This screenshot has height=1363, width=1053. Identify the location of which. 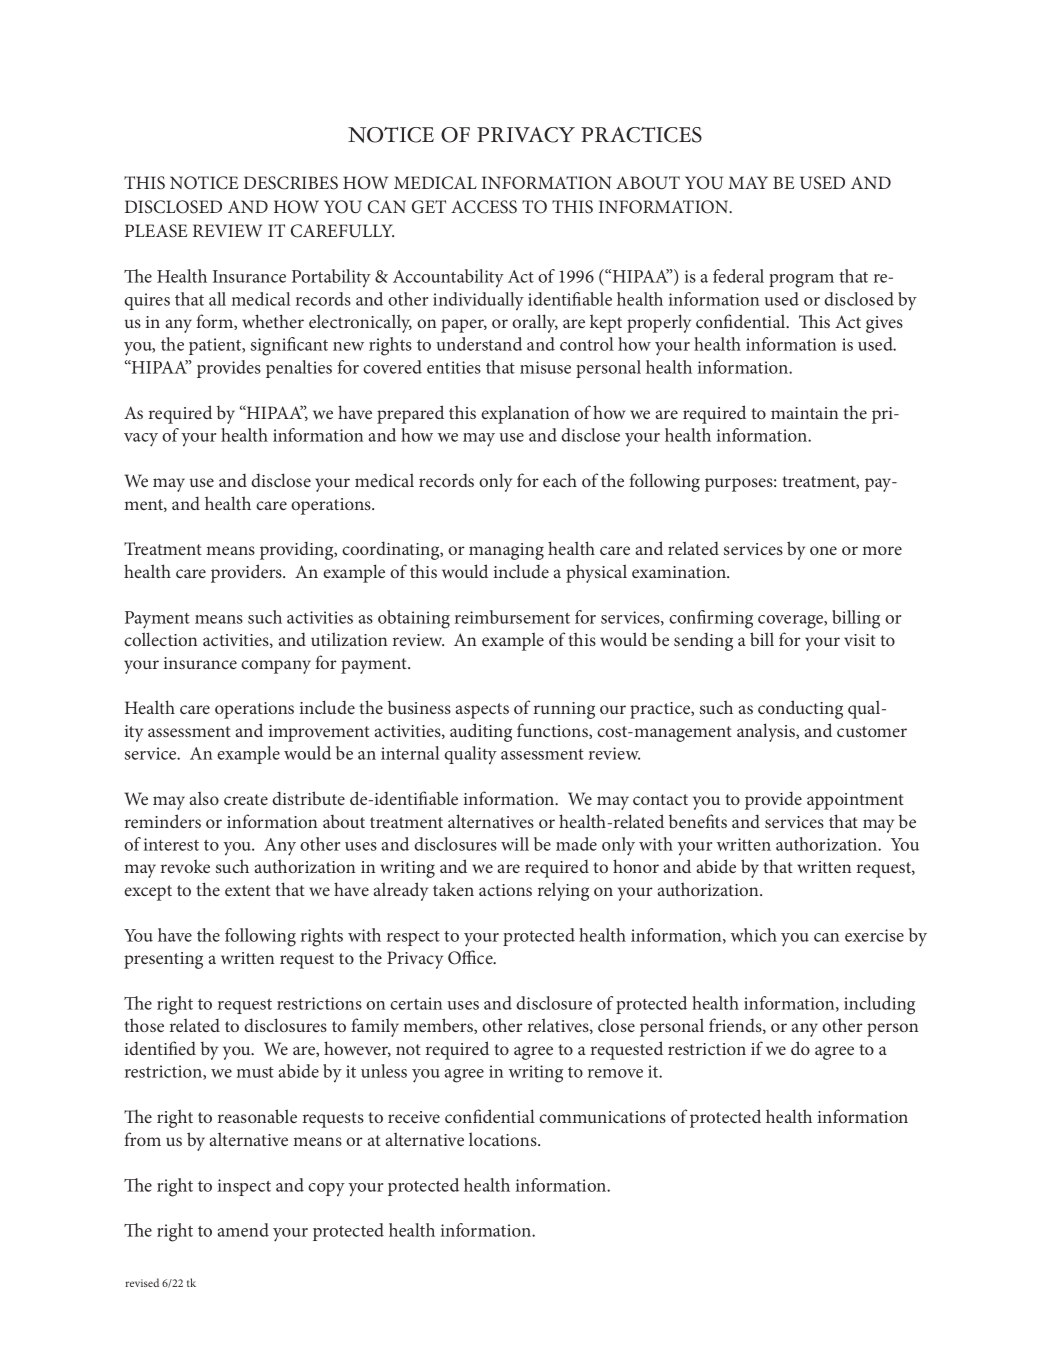
(754, 935).
